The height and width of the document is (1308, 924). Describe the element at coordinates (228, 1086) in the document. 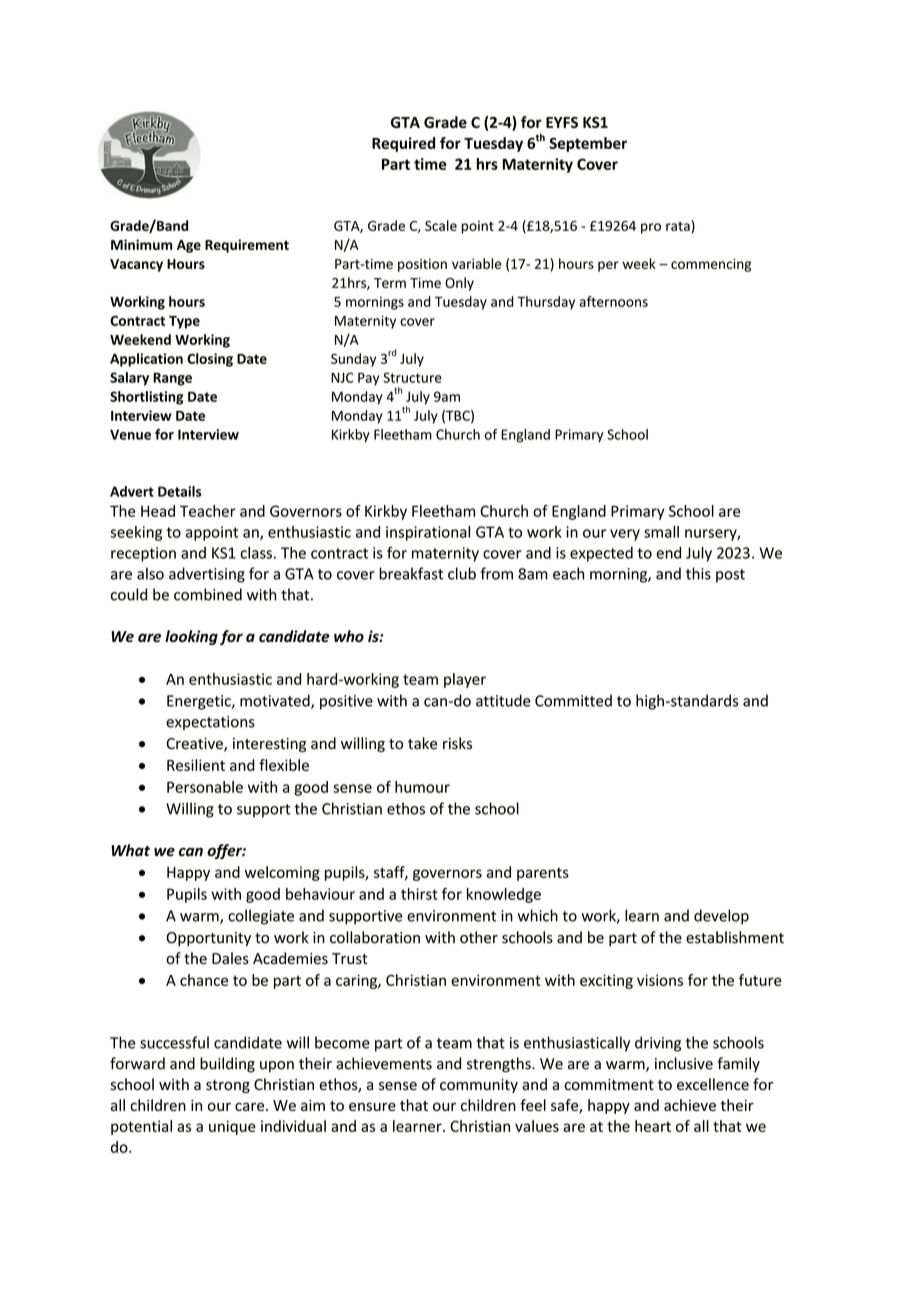

I see `strong` at that location.
